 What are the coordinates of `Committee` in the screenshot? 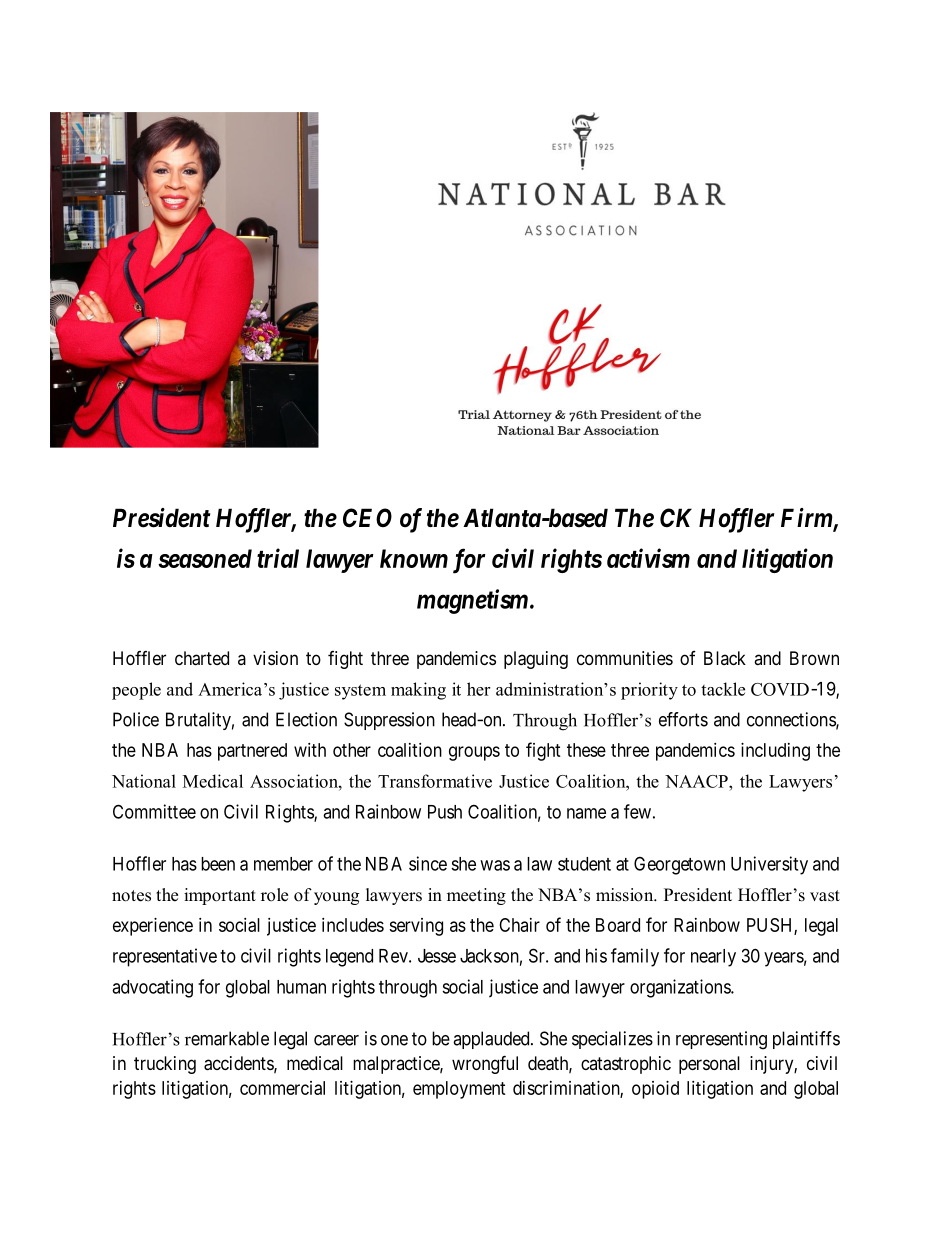 It's located at (154, 811).
